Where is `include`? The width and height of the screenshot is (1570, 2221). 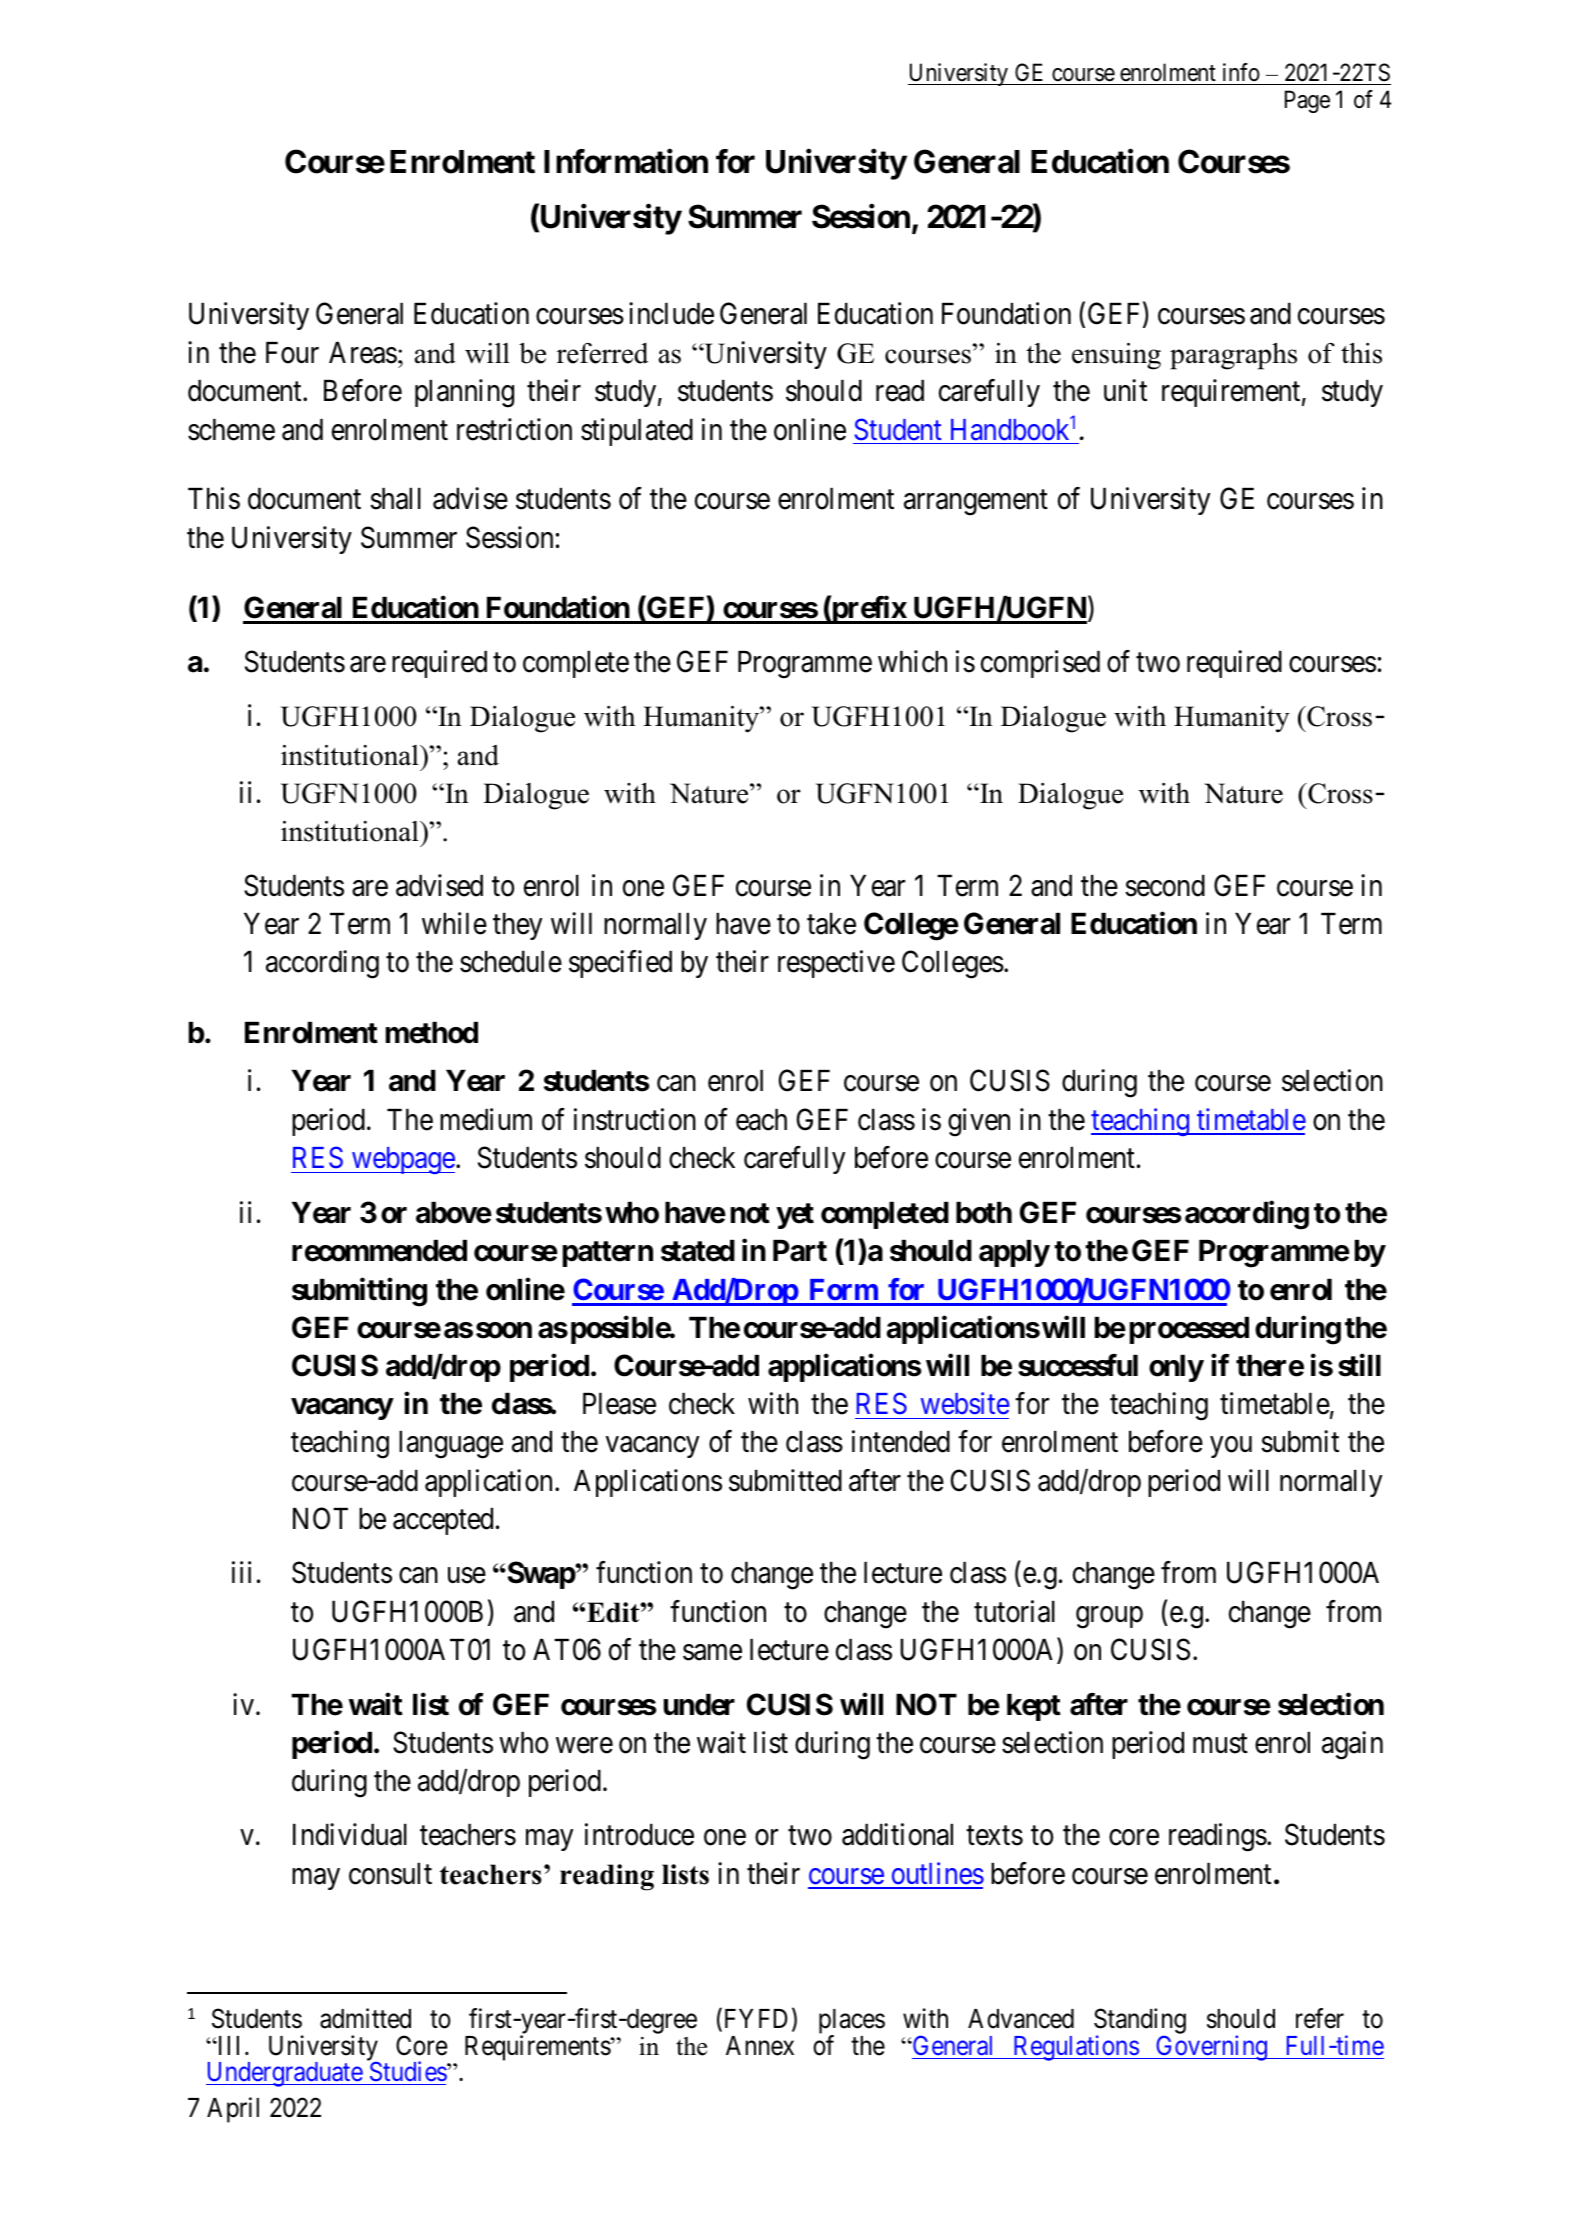 include is located at coordinates (671, 313).
